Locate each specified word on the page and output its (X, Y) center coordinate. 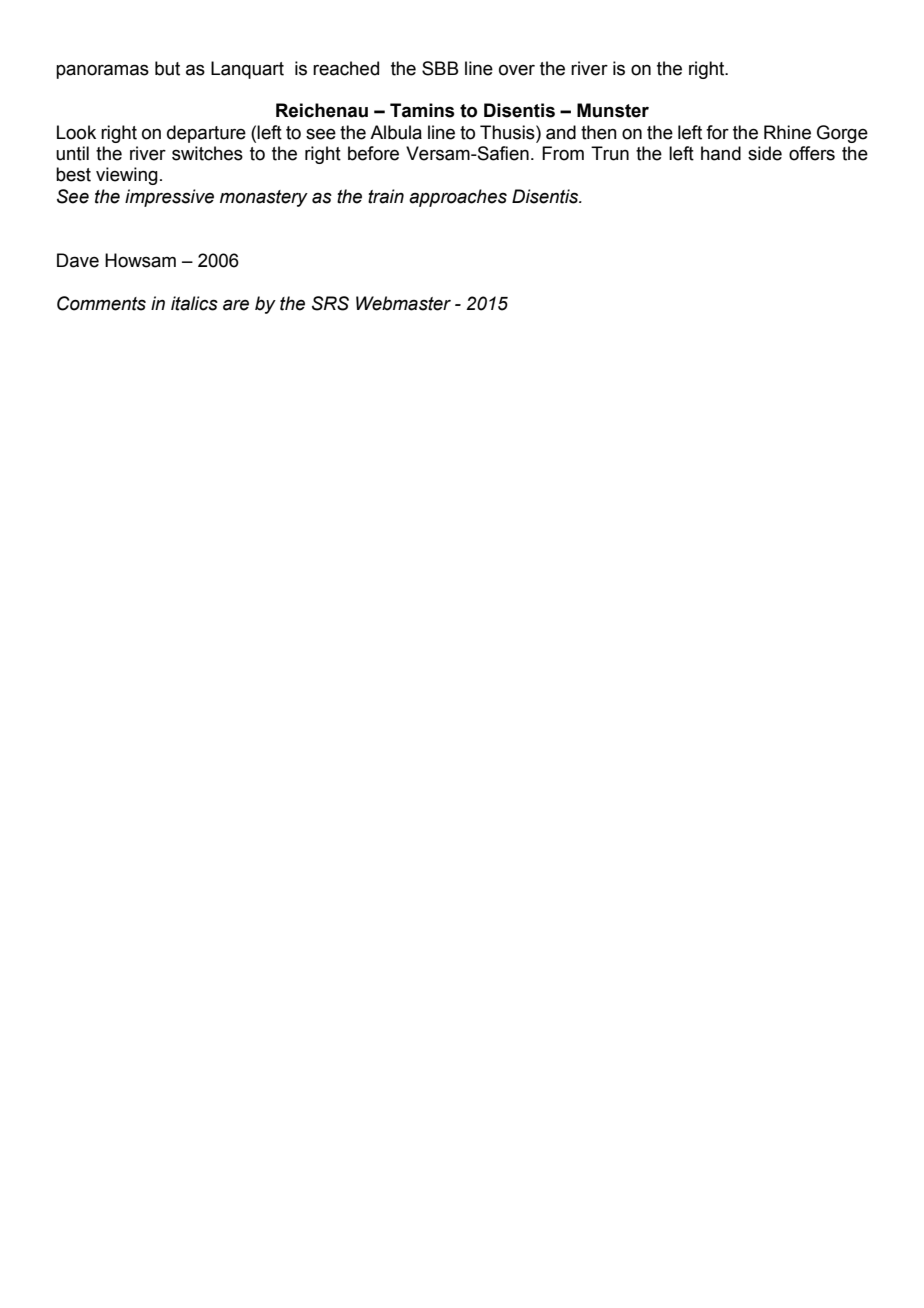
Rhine (787, 132)
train (386, 196)
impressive (169, 198)
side (765, 153)
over (517, 70)
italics (194, 303)
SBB (440, 68)
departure (206, 134)
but (167, 68)
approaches (458, 198)
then (599, 132)
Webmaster (403, 303)
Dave (78, 260)
